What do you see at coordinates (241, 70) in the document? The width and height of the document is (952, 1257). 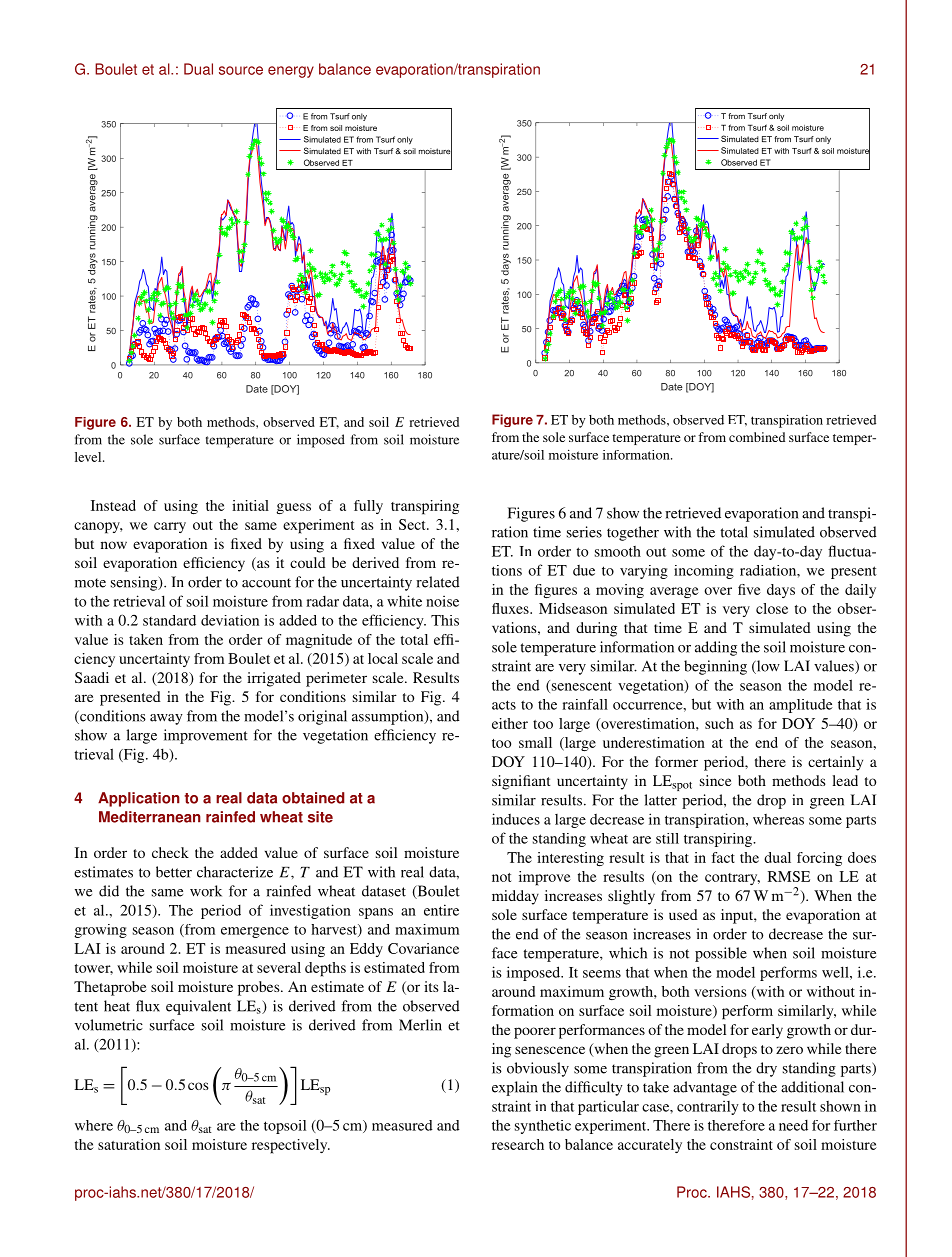 I see `source` at bounding box center [241, 70].
